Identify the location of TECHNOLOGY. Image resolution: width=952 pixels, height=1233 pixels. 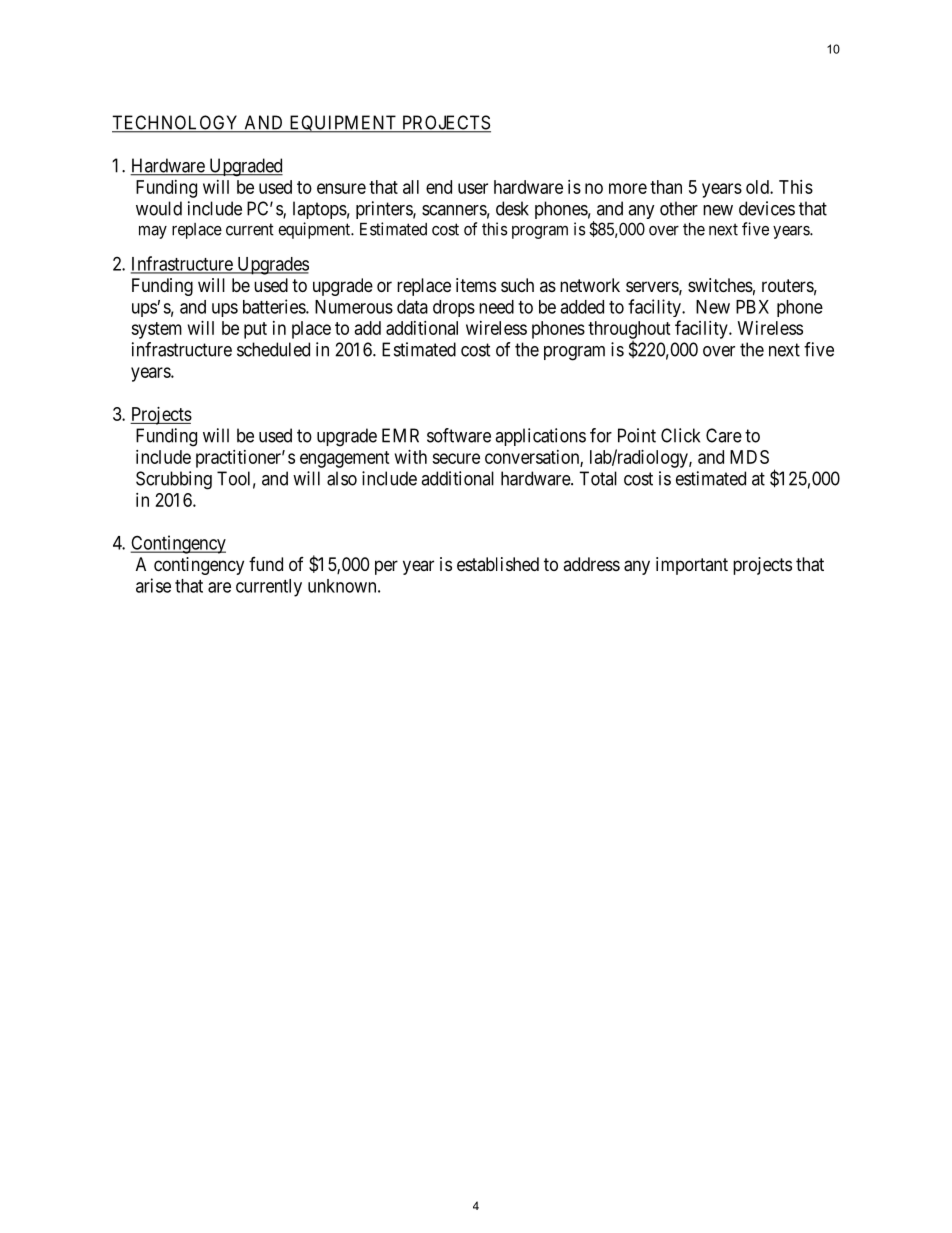
(177, 123).
